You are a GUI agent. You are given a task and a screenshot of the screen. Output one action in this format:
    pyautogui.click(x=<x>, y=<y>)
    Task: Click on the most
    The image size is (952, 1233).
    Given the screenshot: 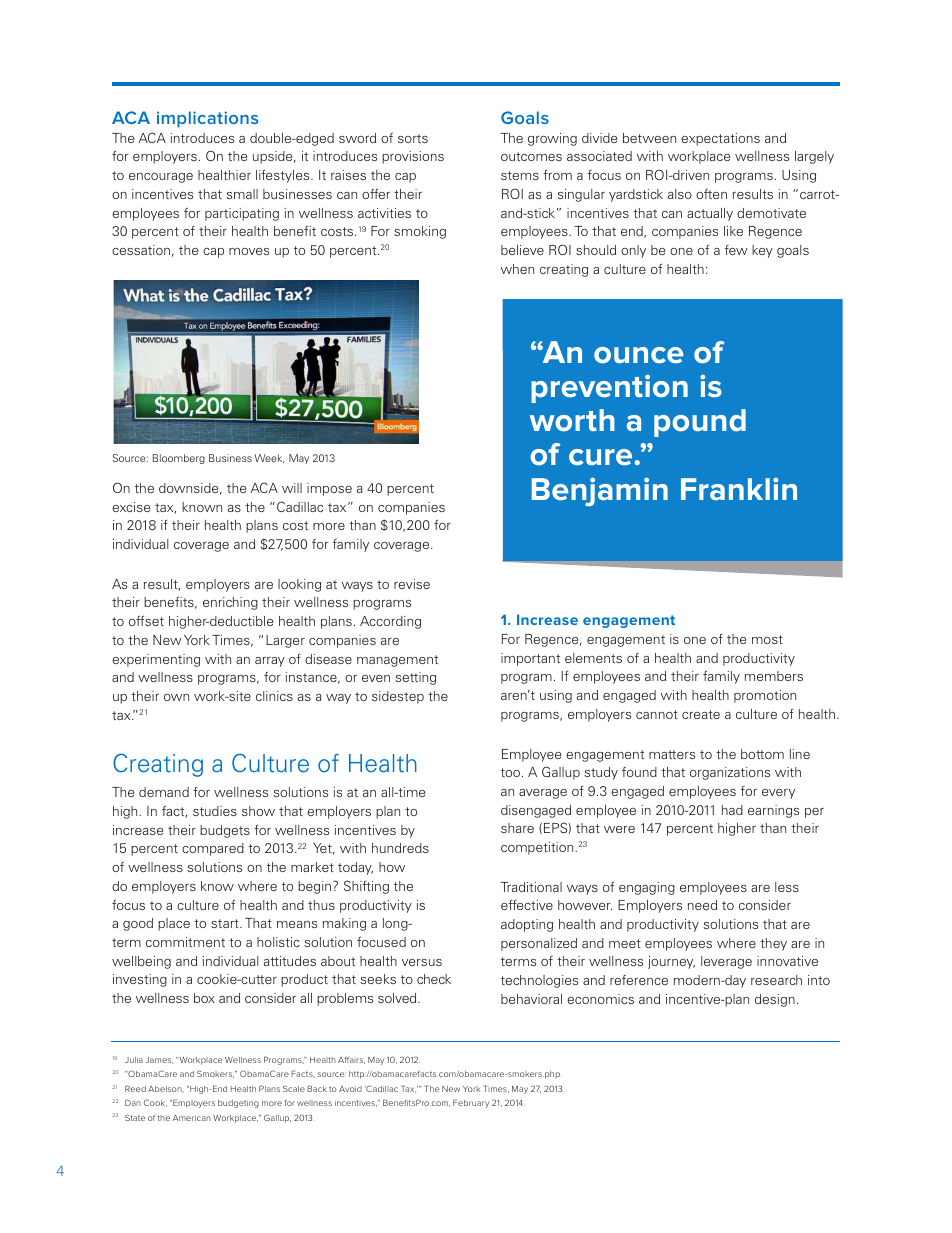 What is the action you would take?
    pyautogui.click(x=767, y=639)
